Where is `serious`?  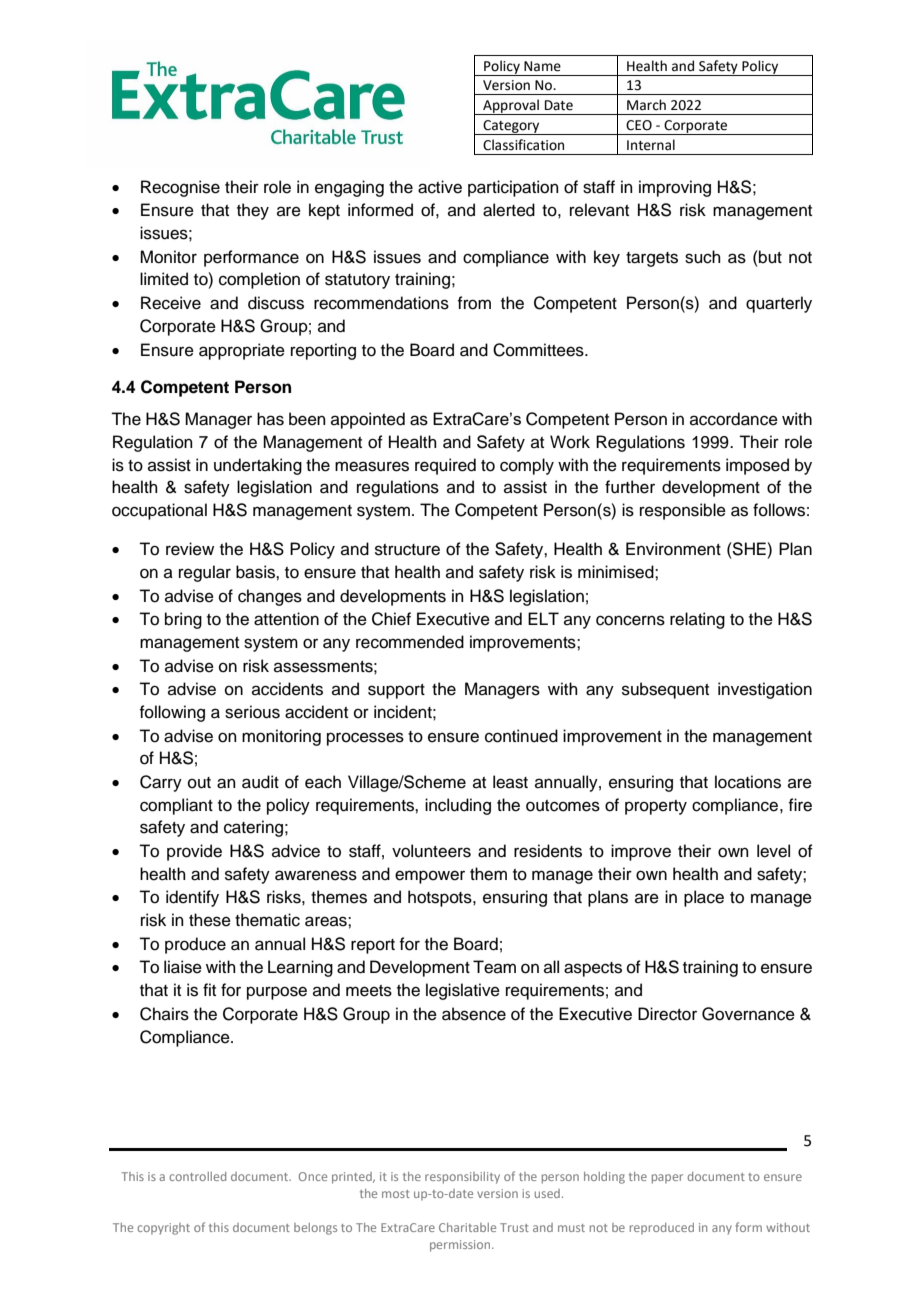 serious is located at coordinates (252, 712).
